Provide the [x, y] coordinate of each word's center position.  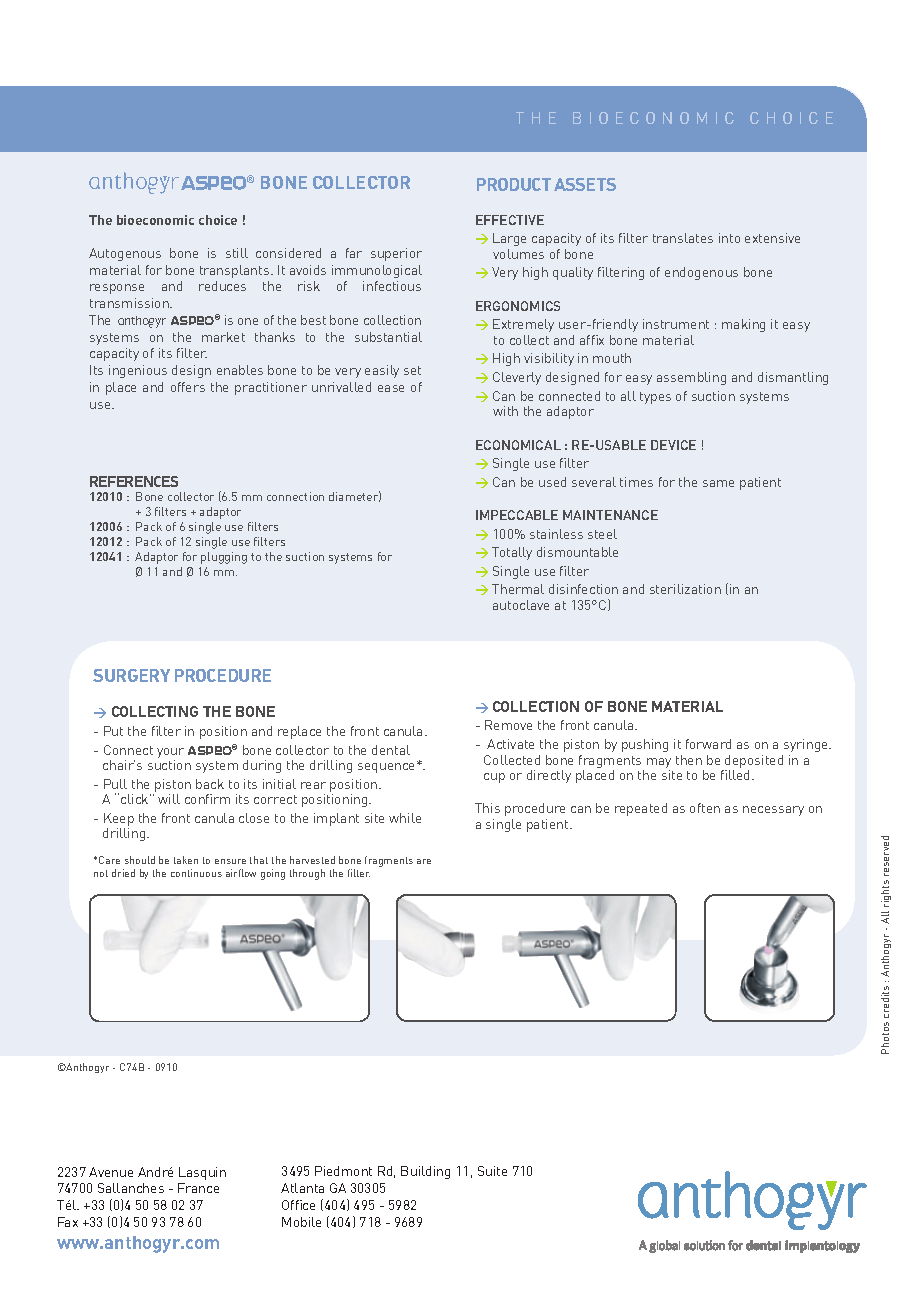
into [729, 238]
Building [425, 1172]
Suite [492, 1171]
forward [708, 744]
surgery [131, 675]
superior [396, 254]
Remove [508, 725]
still [237, 253]
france [198, 1188]
